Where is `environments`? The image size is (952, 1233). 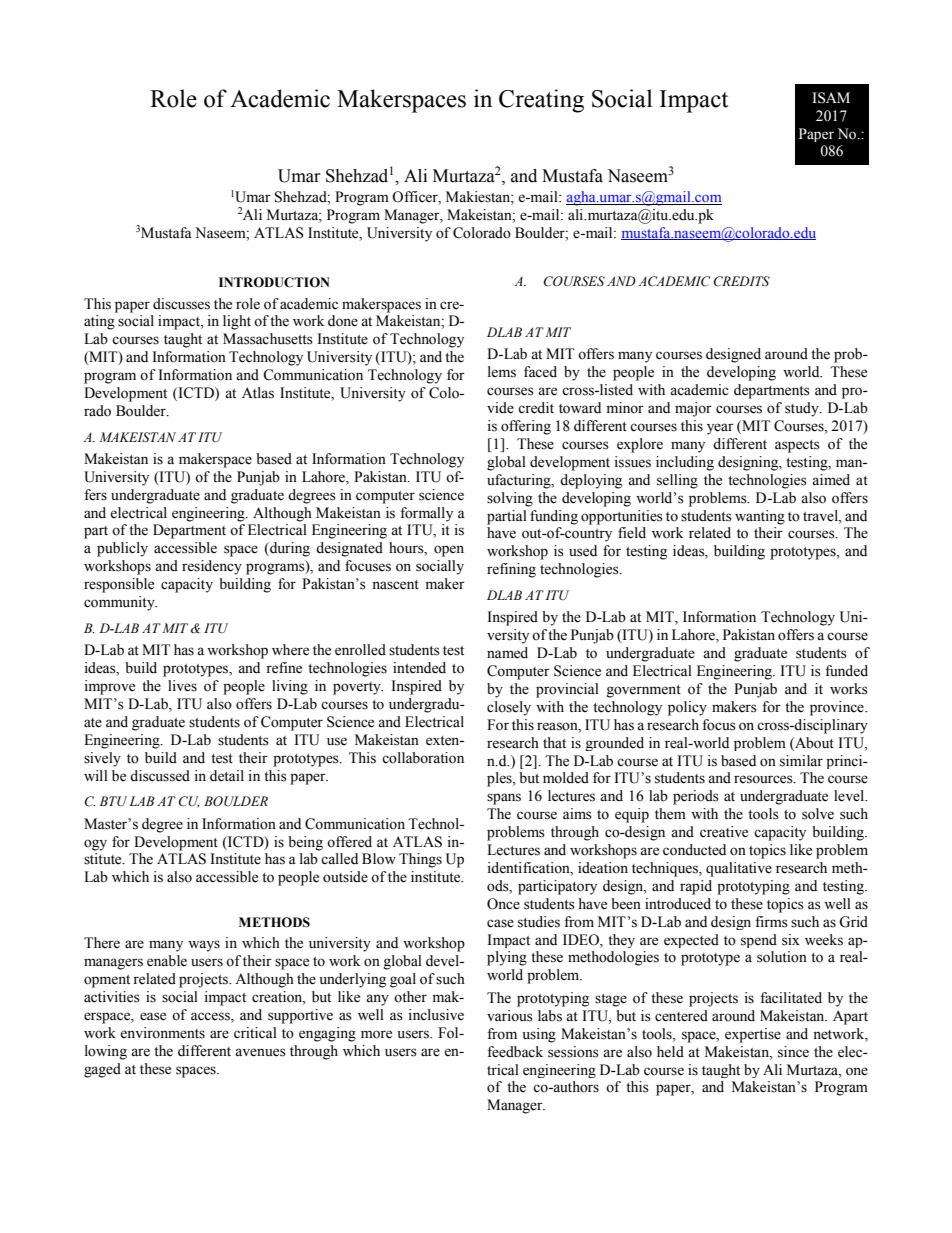
environments is located at coordinates (162, 1033).
